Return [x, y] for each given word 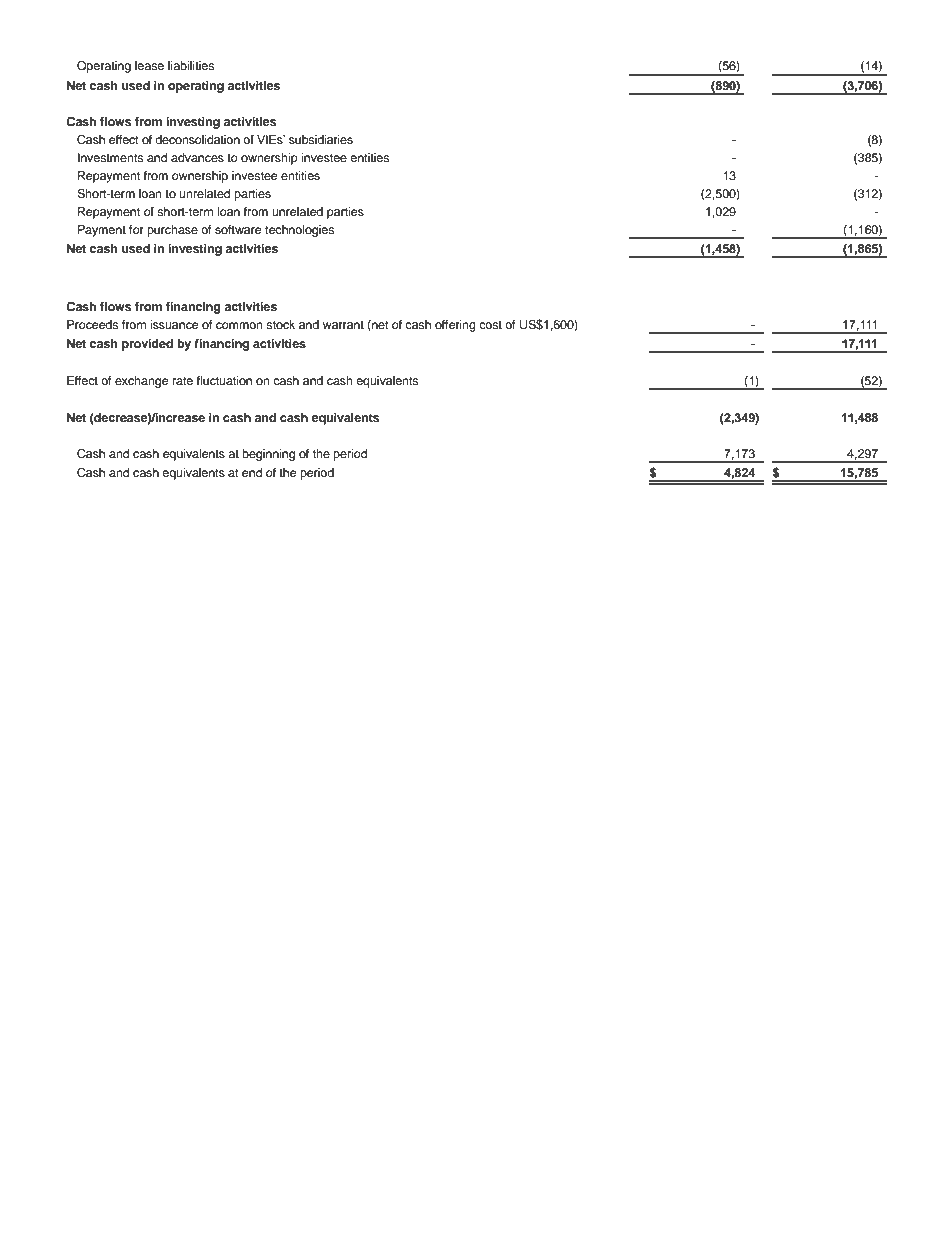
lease [149, 65]
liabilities [191, 65]
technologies [299, 231]
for [136, 229]
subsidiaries [321, 139]
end [252, 472]
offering [455, 326]
